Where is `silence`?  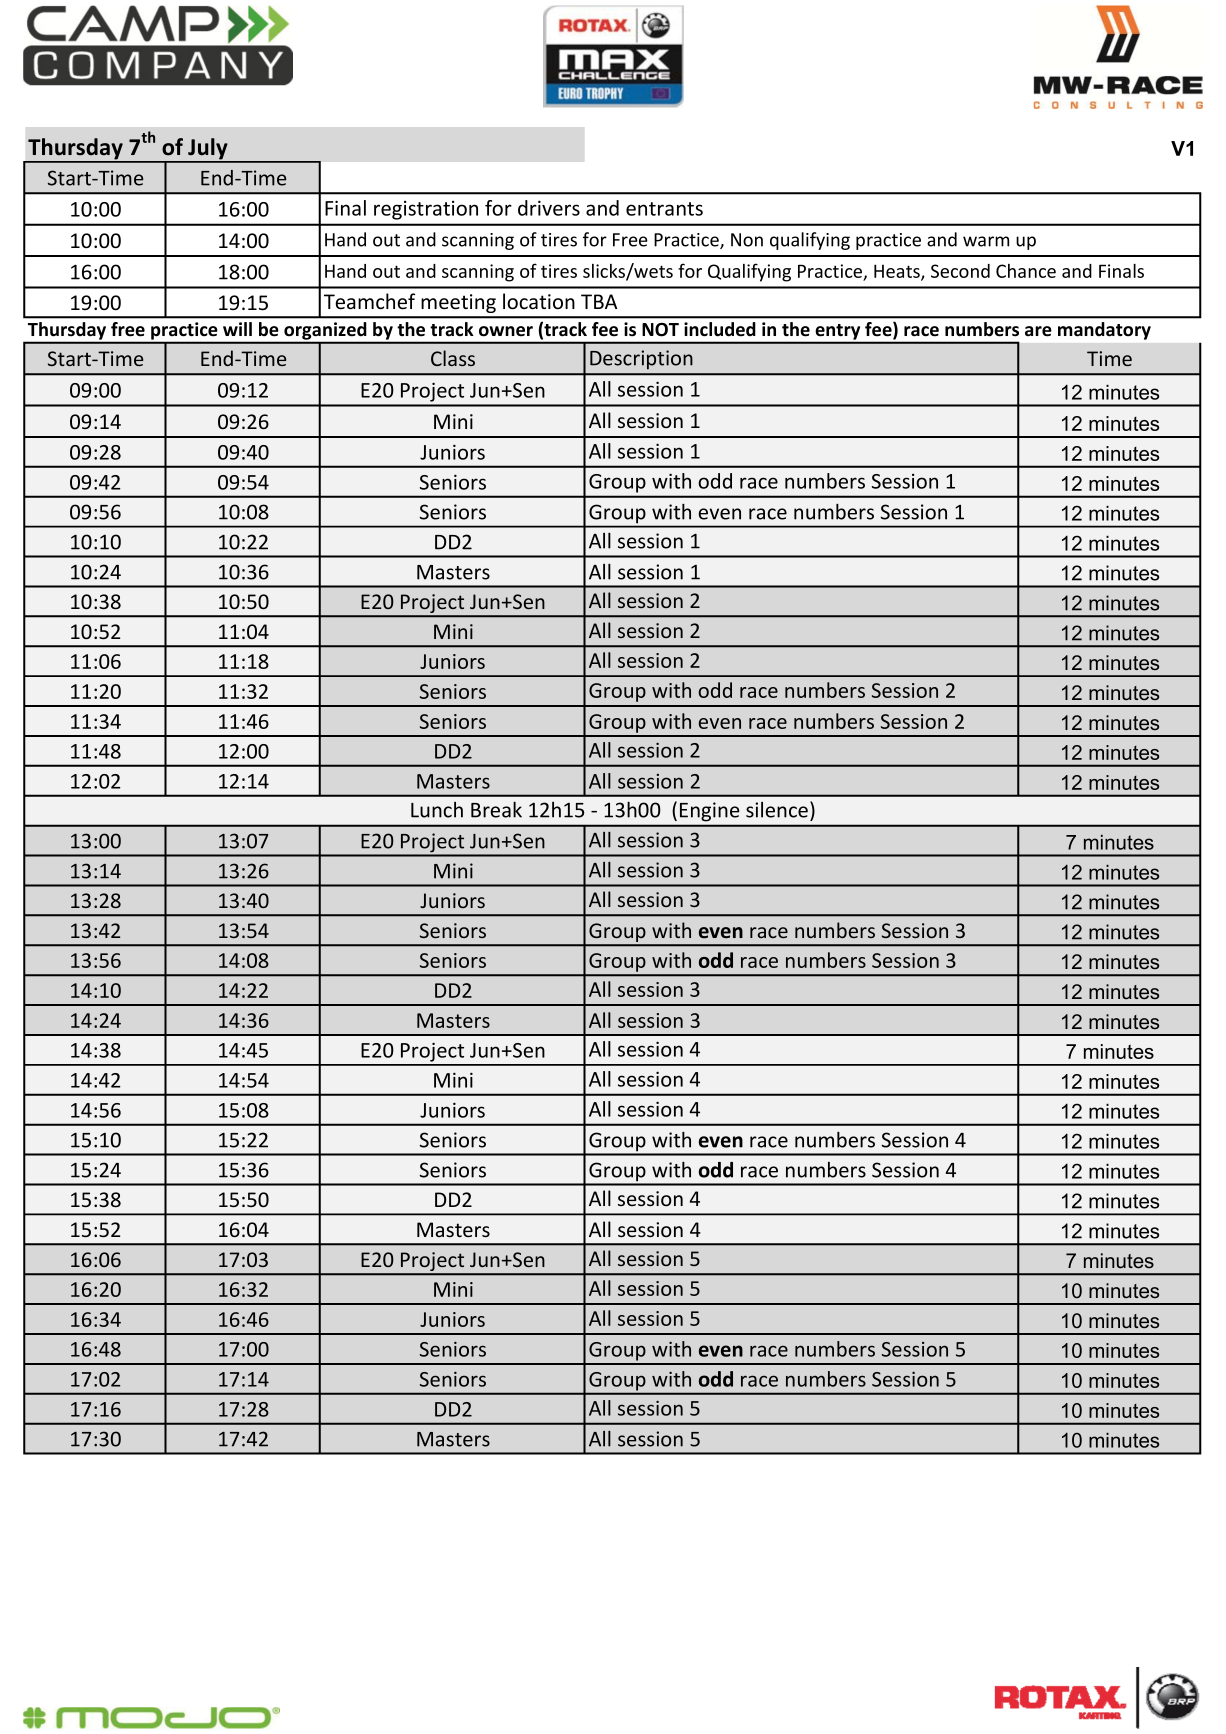
silence is located at coordinates (777, 810).
